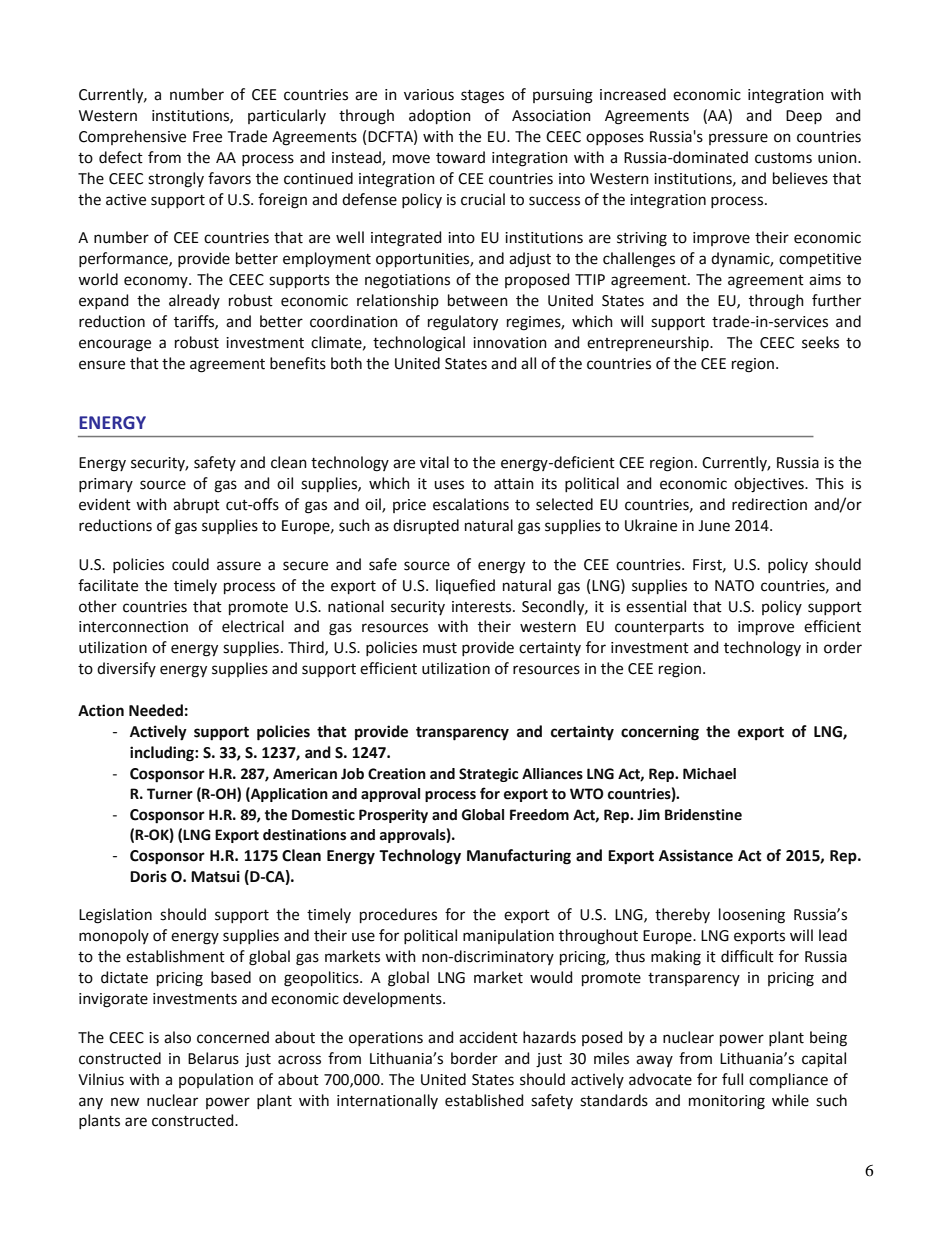 The height and width of the document is (1233, 952). Describe the element at coordinates (170, 794) in the document. I see `Turner` at that location.
